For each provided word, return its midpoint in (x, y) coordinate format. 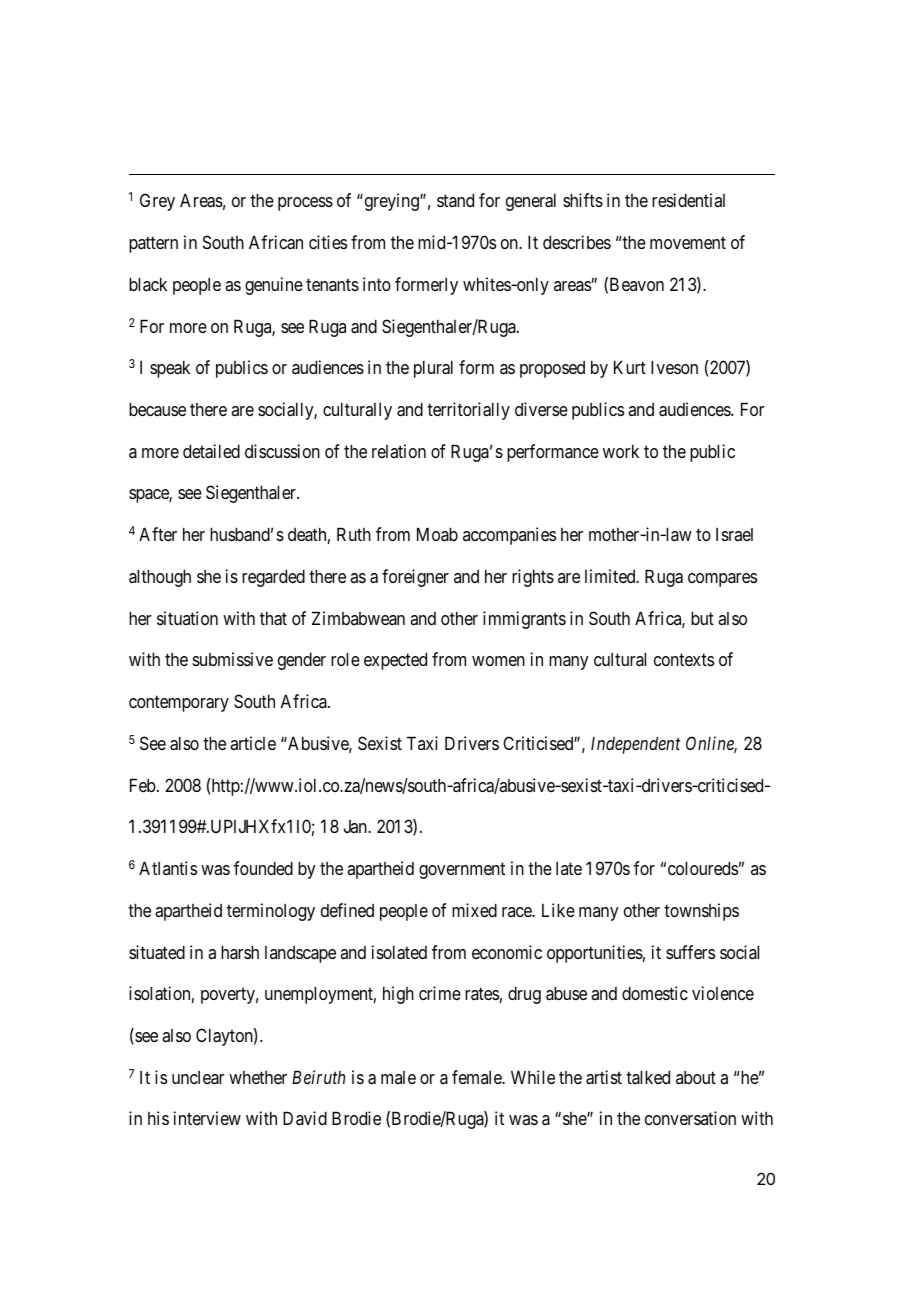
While (533, 1077)
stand (455, 200)
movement (688, 243)
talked (648, 1077)
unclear (198, 1077)
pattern (153, 245)
